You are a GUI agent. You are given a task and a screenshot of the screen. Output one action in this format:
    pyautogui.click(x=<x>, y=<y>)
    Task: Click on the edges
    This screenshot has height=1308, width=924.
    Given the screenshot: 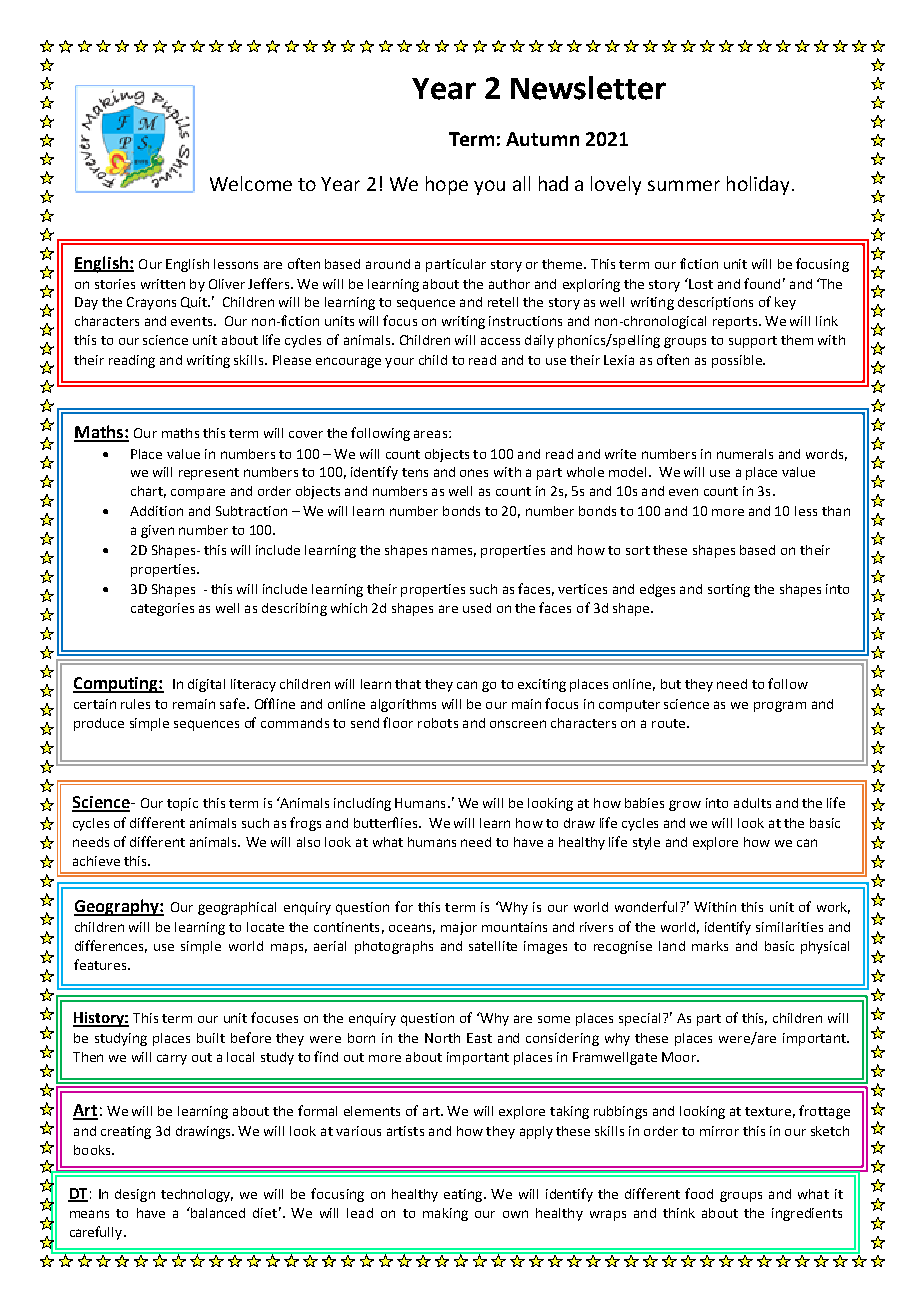 What is the action you would take?
    pyautogui.click(x=657, y=590)
